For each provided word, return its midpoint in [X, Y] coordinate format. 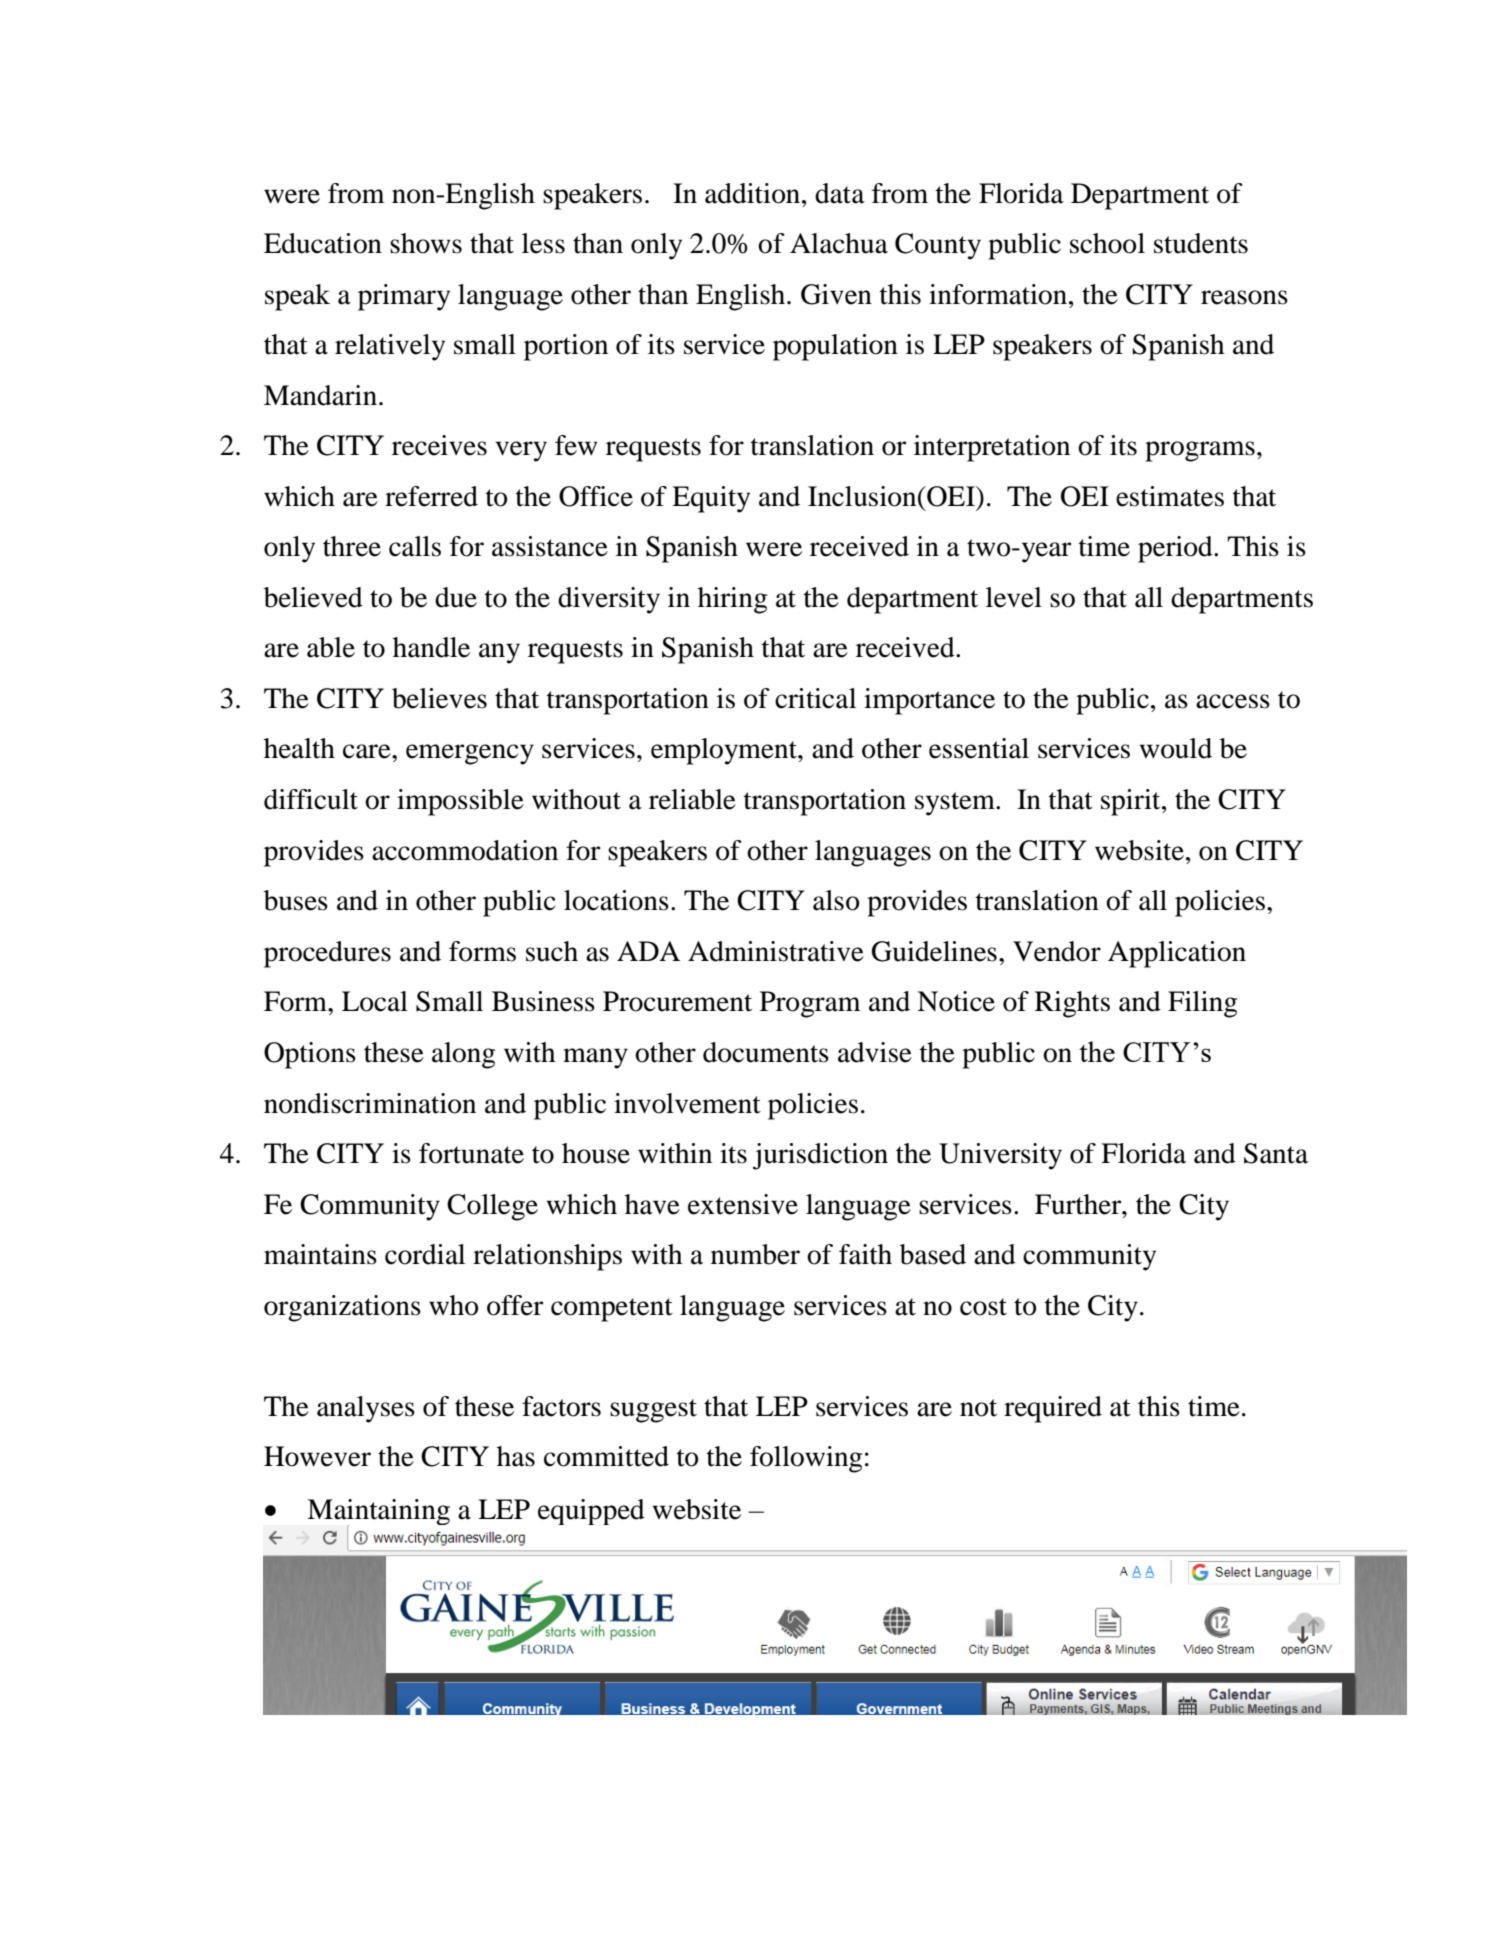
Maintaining [378, 1513]
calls [415, 546]
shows [426, 243]
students [1201, 243]
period [1176, 549]
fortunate [471, 1153]
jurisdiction [820, 1156]
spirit [1132, 802]
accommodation [465, 850]
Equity [711, 499]
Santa [1276, 1153]
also [836, 900]
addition [754, 193]
